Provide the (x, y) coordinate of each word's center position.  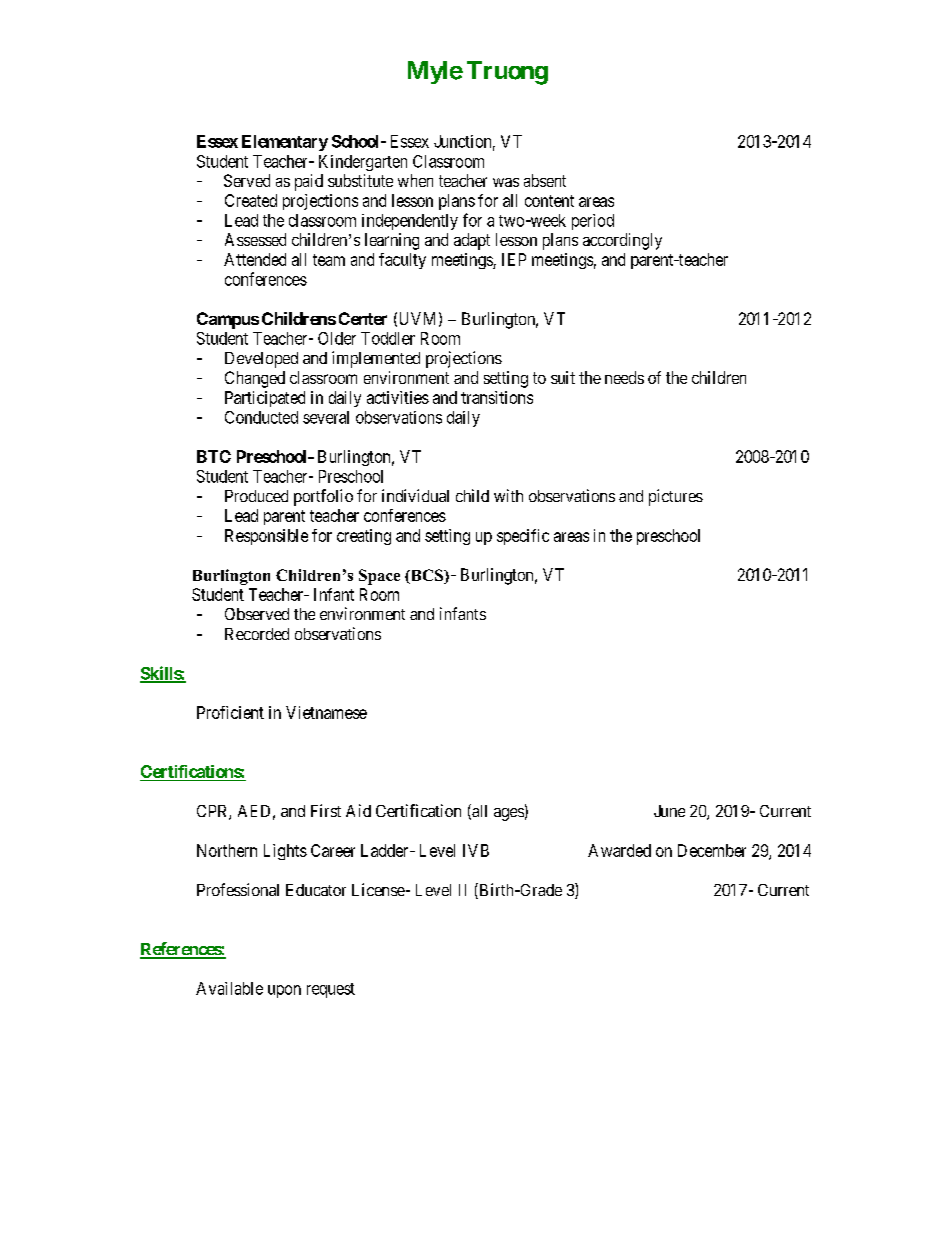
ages (509, 814)
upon (284, 991)
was (506, 182)
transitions (497, 397)
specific (523, 537)
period (593, 222)
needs (624, 377)
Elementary (285, 143)
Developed (261, 360)
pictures (676, 497)
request (331, 990)
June (669, 811)
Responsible (266, 537)
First (326, 810)
